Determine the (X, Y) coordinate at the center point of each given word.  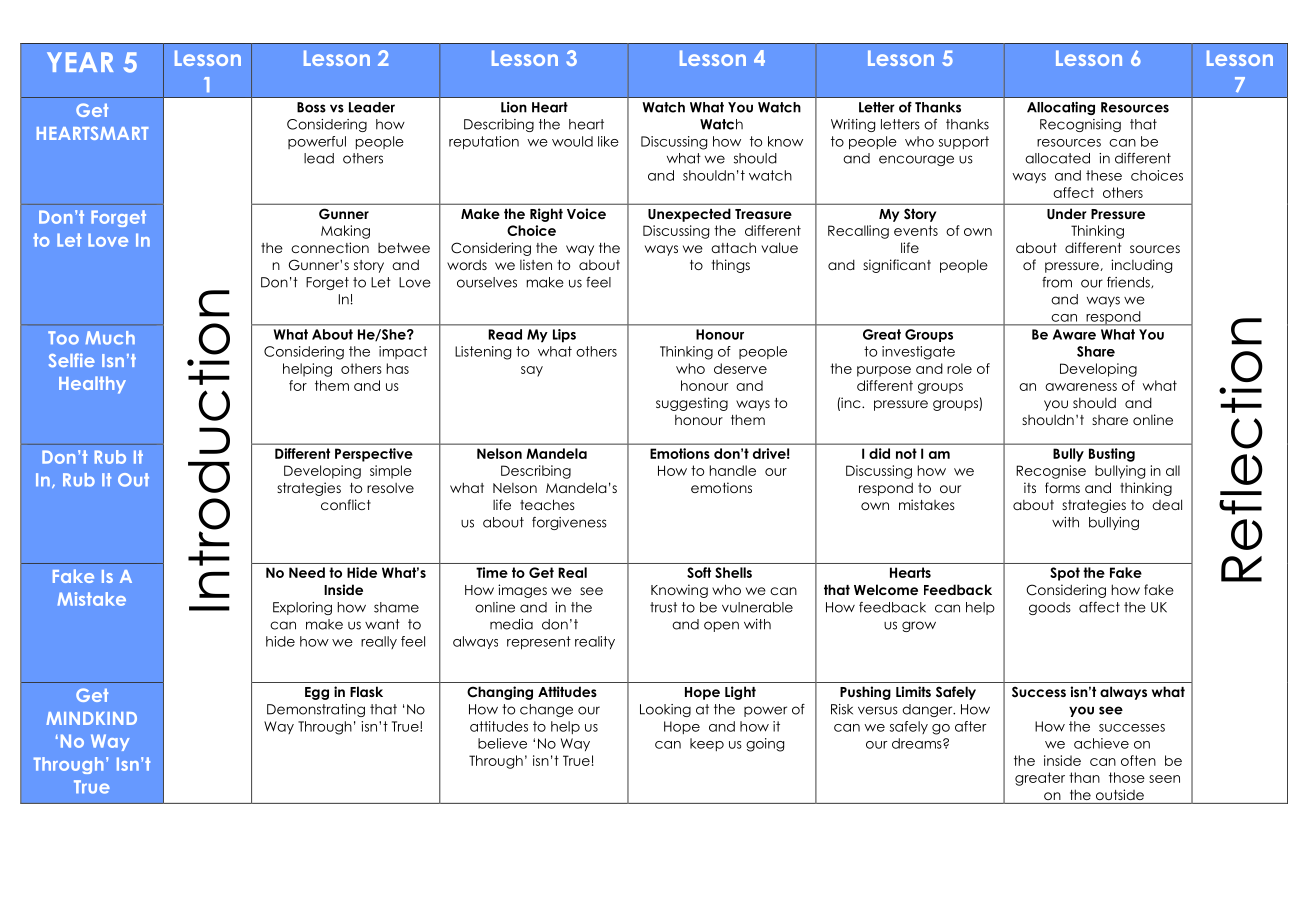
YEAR (80, 62)
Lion (514, 107)
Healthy (92, 385)
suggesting (692, 404)
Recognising (1080, 125)
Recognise (1051, 472)
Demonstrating (316, 710)
